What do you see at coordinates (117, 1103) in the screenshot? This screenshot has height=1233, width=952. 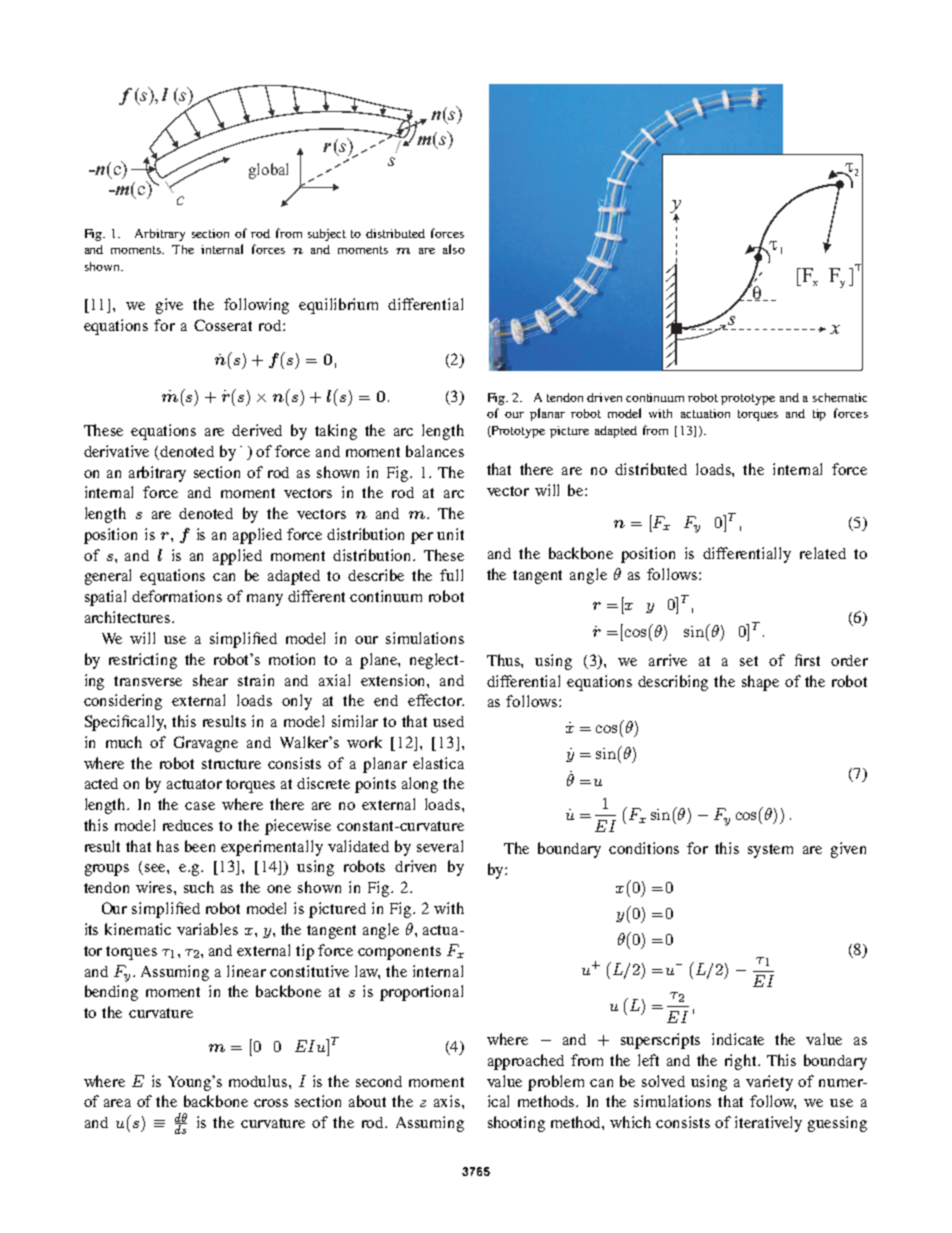 I see `area` at bounding box center [117, 1103].
